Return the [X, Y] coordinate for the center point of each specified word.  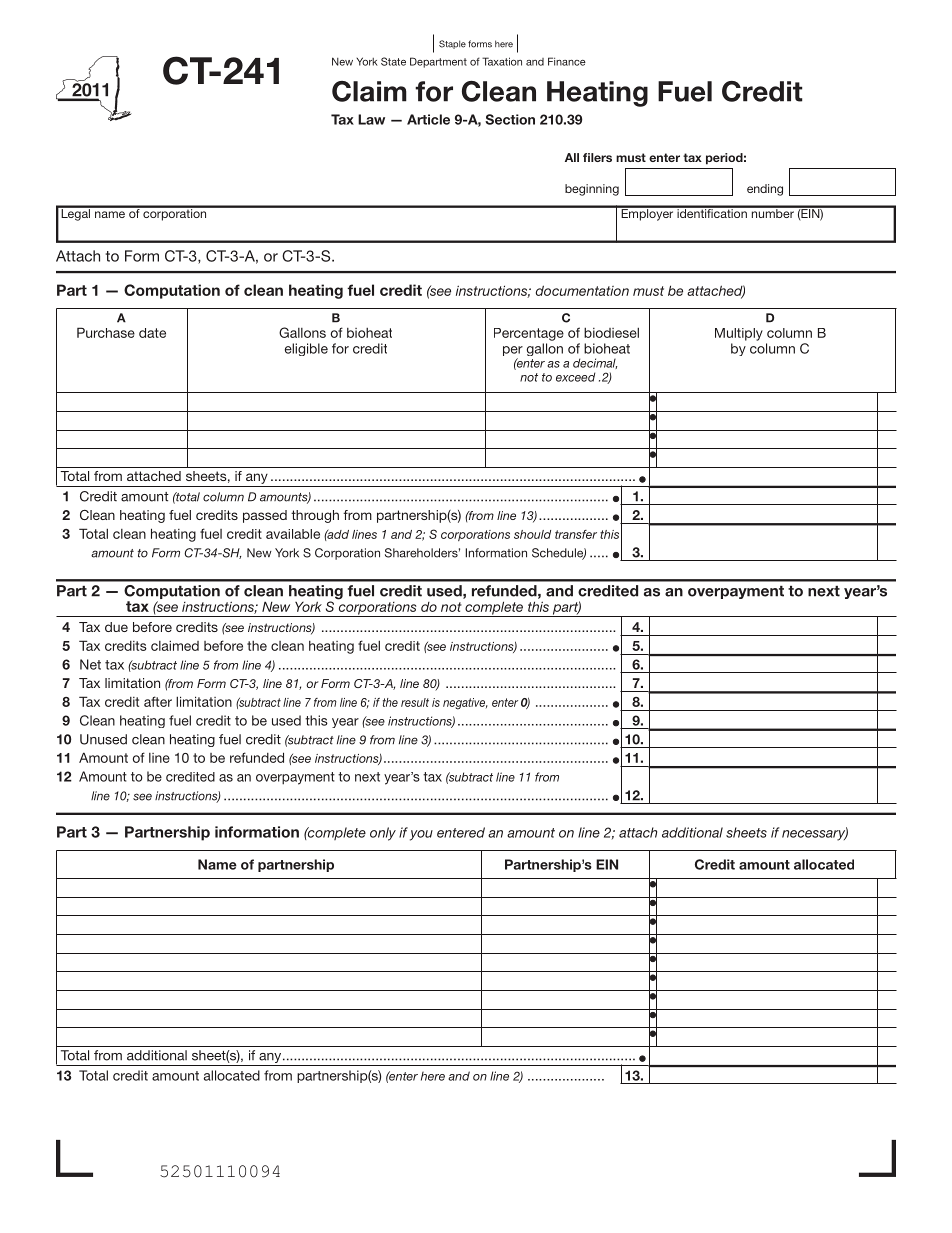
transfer [576, 534]
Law [371, 119]
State [393, 61]
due [116, 627]
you [421, 835]
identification [712, 212]
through [315, 516]
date [152, 333]
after [158, 701]
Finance [567, 61]
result [415, 702]
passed [265, 516]
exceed [575, 377]
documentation [582, 290]
